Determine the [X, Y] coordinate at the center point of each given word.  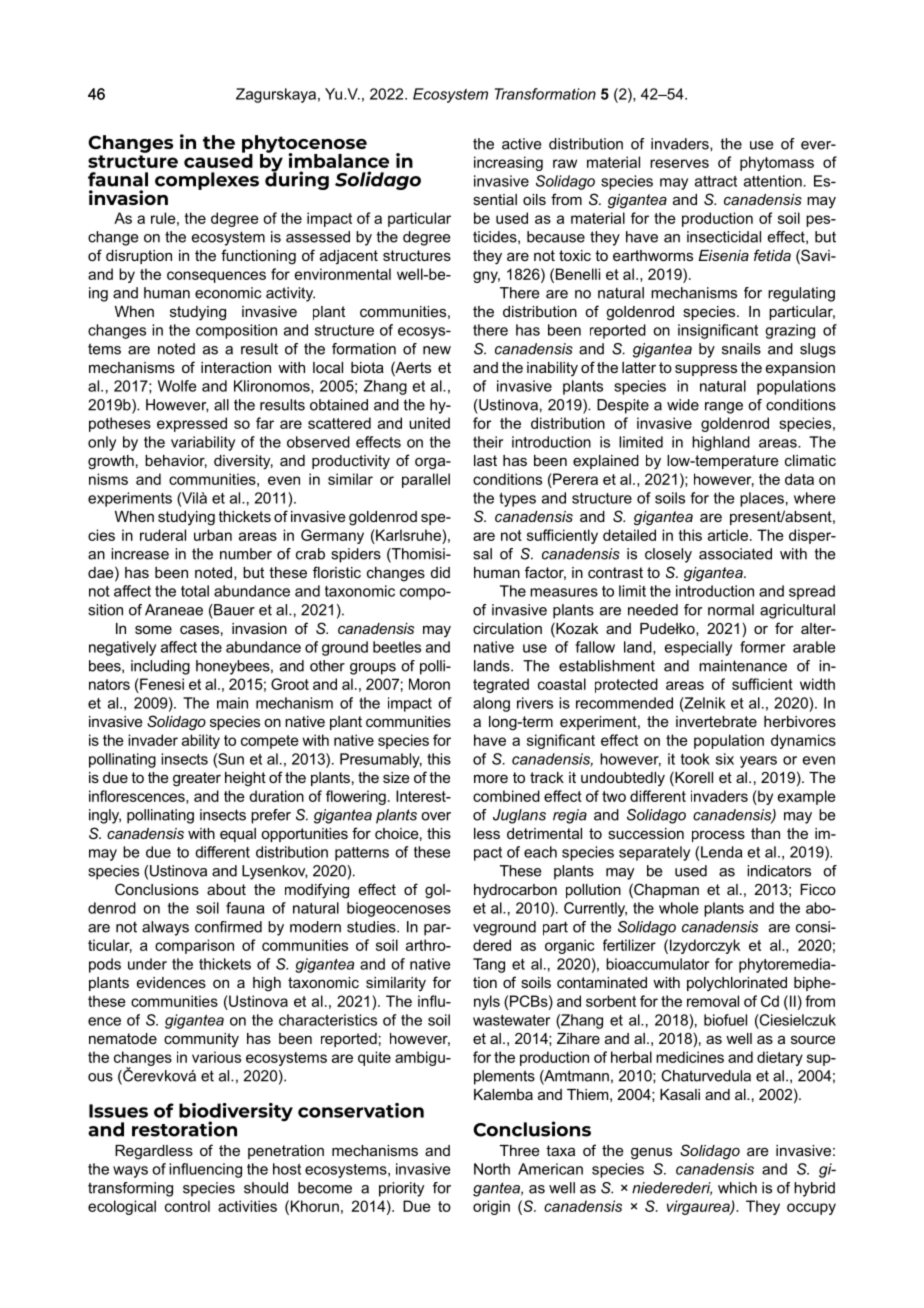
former [762, 647]
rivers [535, 703]
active [521, 144]
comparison [194, 946]
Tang [489, 965]
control [187, 1206]
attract [716, 181]
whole [678, 908]
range [724, 408]
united [429, 423]
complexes [207, 181]
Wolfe [177, 386]
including [160, 667]
